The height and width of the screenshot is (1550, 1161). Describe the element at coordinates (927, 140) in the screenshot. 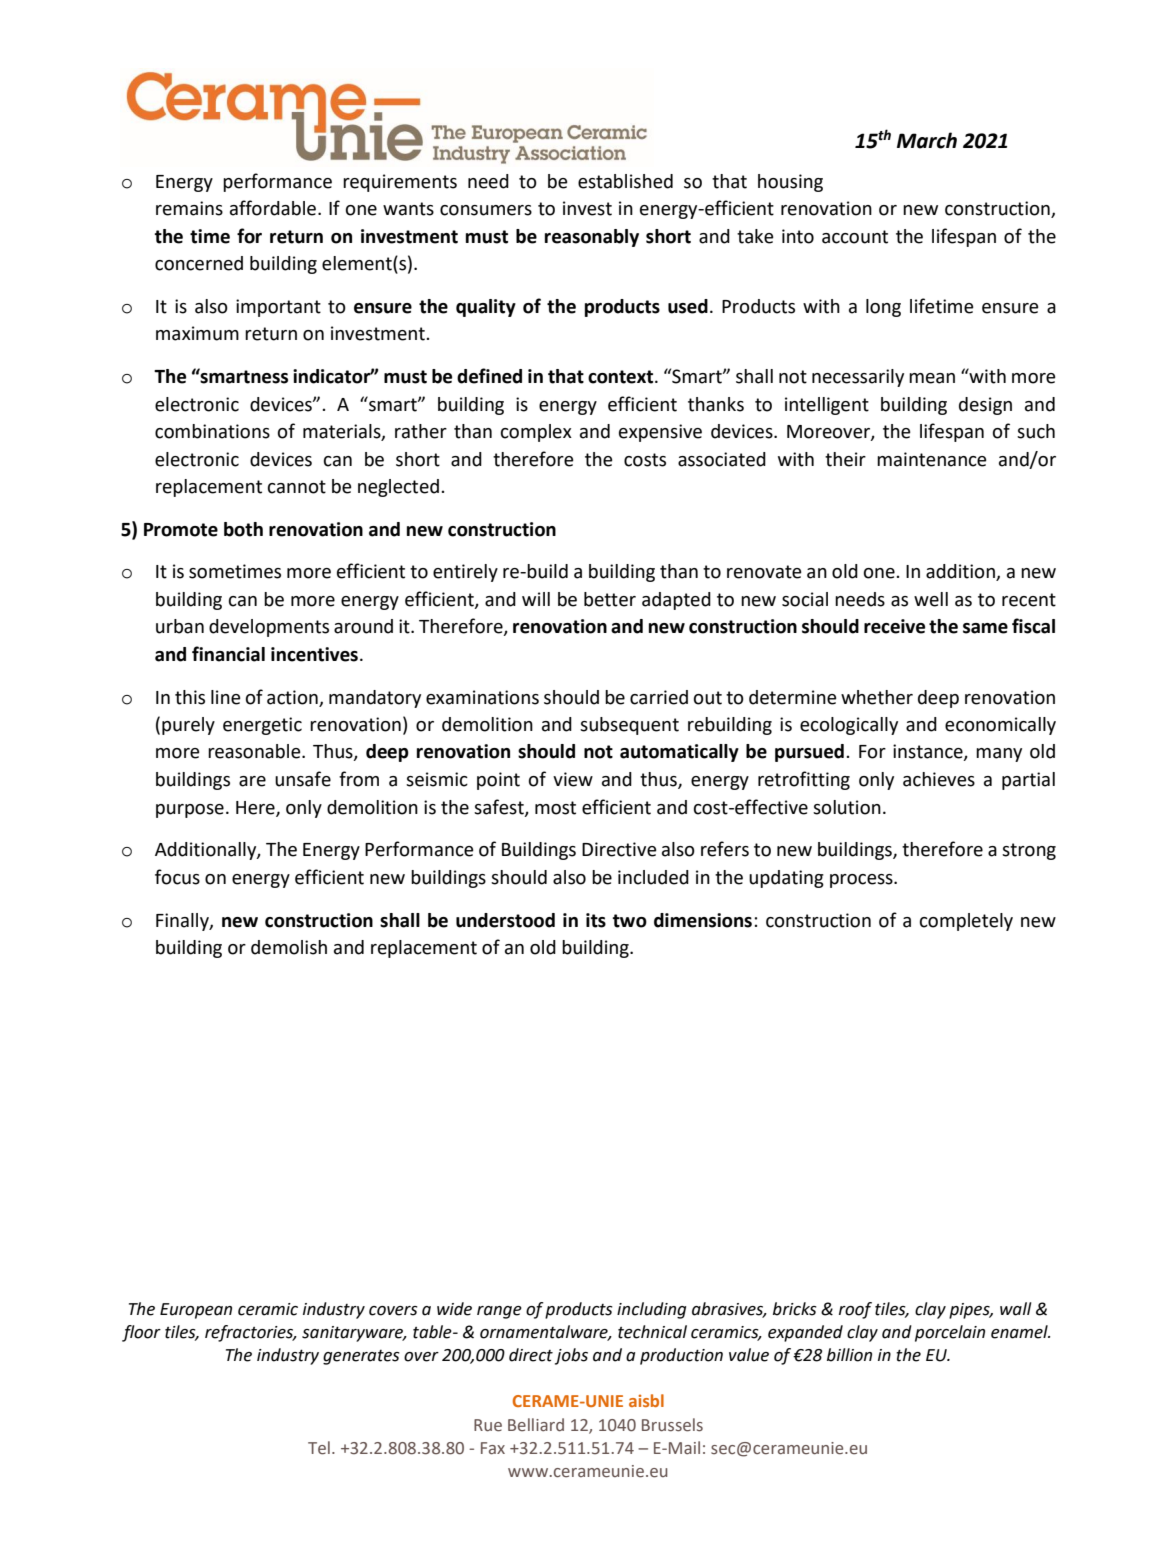

I see `March` at that location.
